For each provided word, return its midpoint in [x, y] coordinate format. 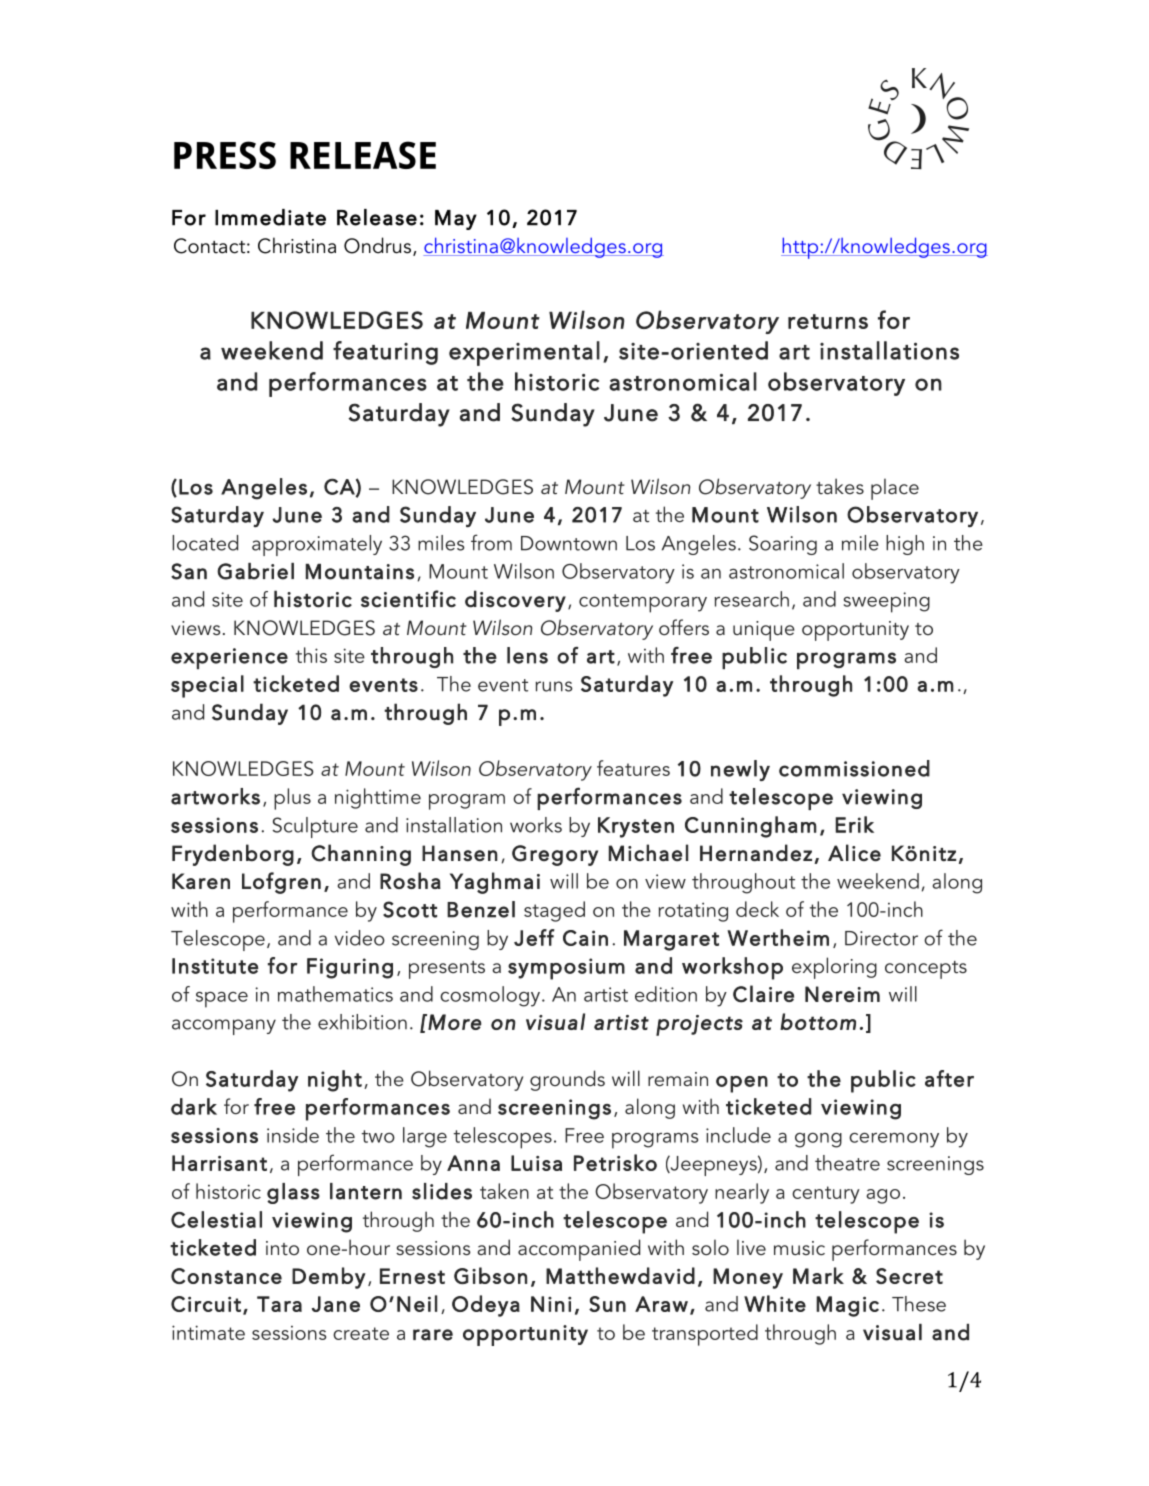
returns [828, 321]
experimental [524, 353]
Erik [854, 824]
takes [840, 486]
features [633, 768]
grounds [567, 1080]
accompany [224, 1027]
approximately [317, 545]
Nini [551, 1304]
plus [292, 799]
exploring [834, 968]
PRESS [225, 155]
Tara [279, 1304]
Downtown [569, 543]
